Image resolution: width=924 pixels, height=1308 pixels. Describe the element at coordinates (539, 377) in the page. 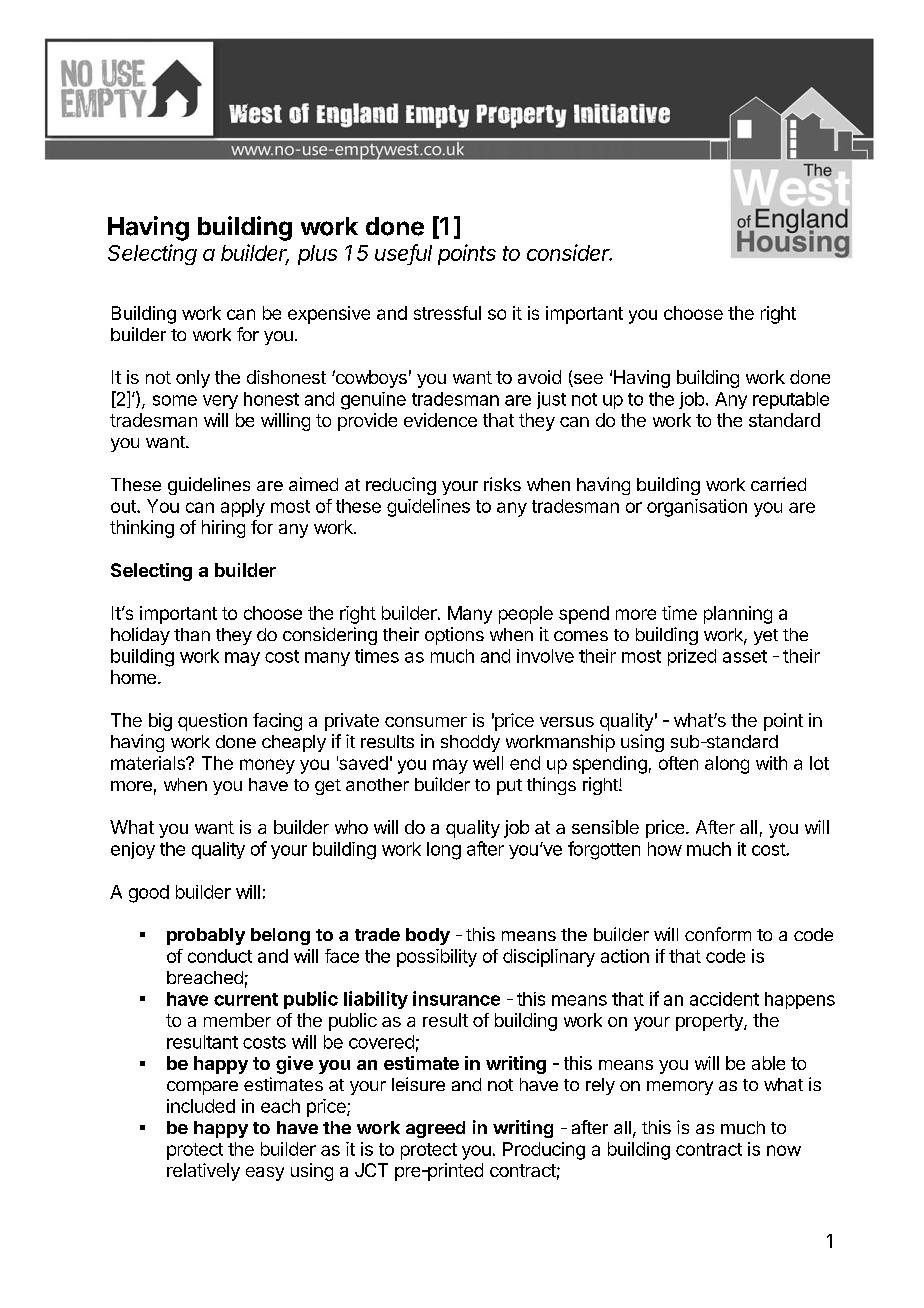

I see `avoid` at that location.
